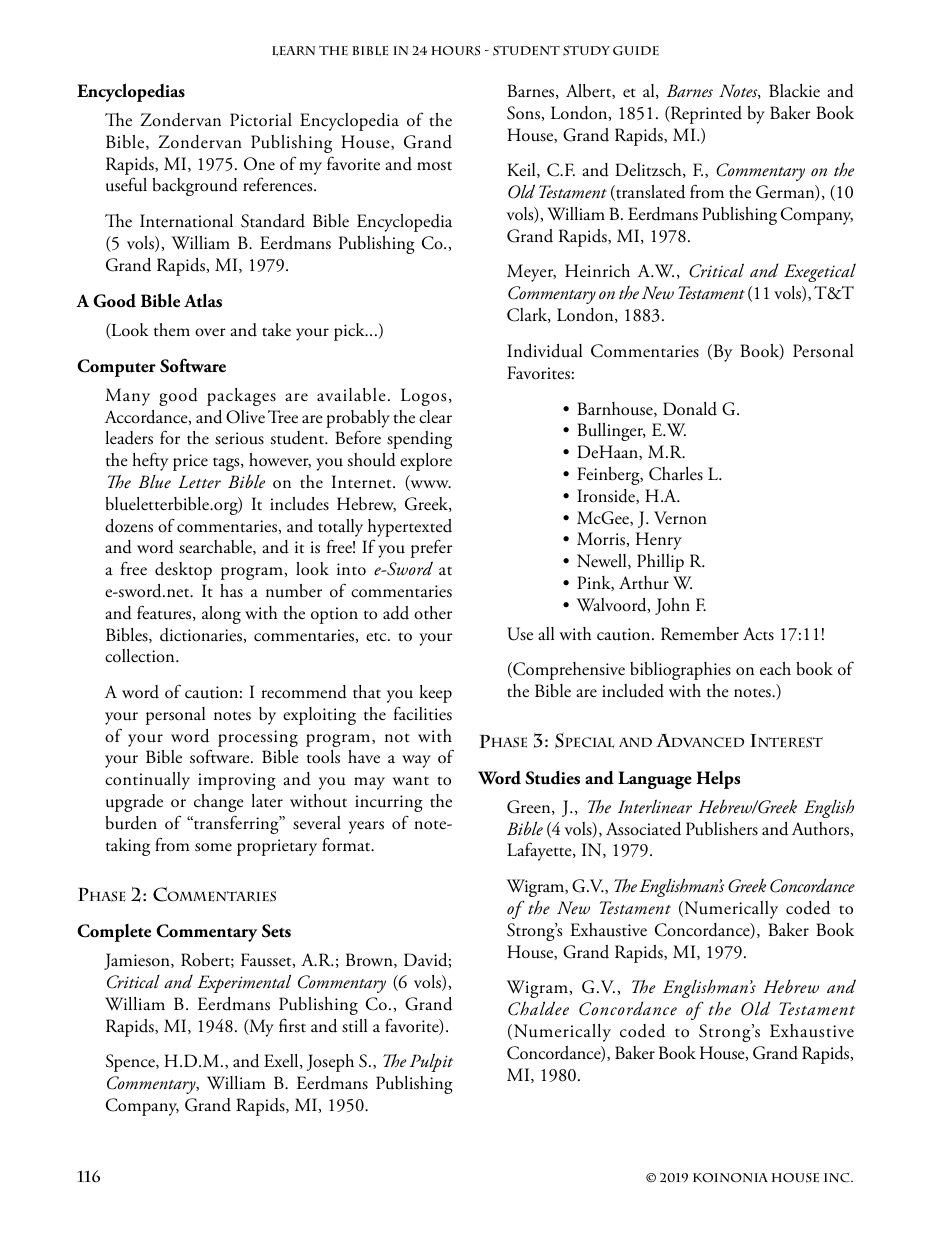 This page has width=952, height=1233. I want to click on explore, so click(426, 462).
